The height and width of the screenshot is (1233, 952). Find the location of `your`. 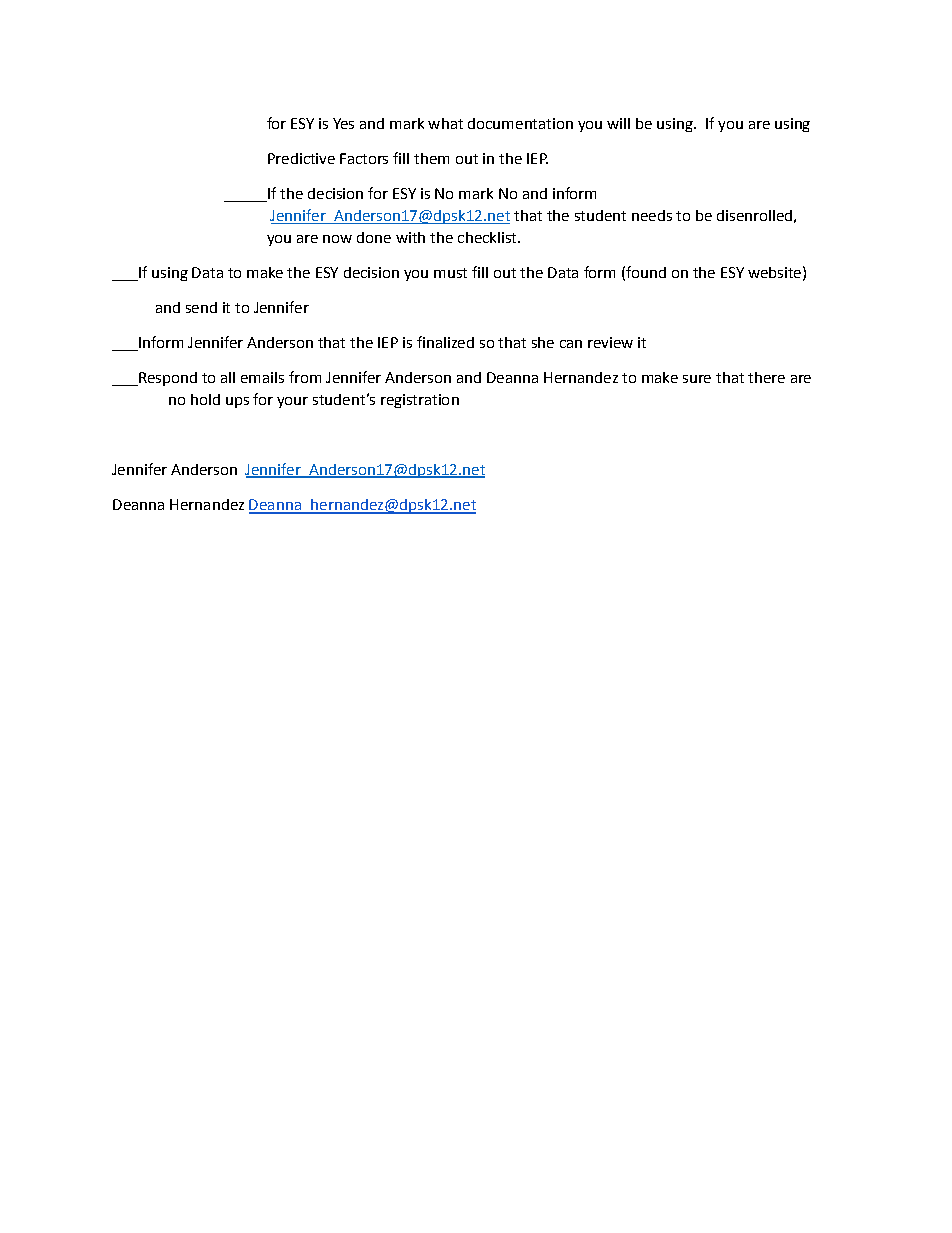

your is located at coordinates (292, 402).
